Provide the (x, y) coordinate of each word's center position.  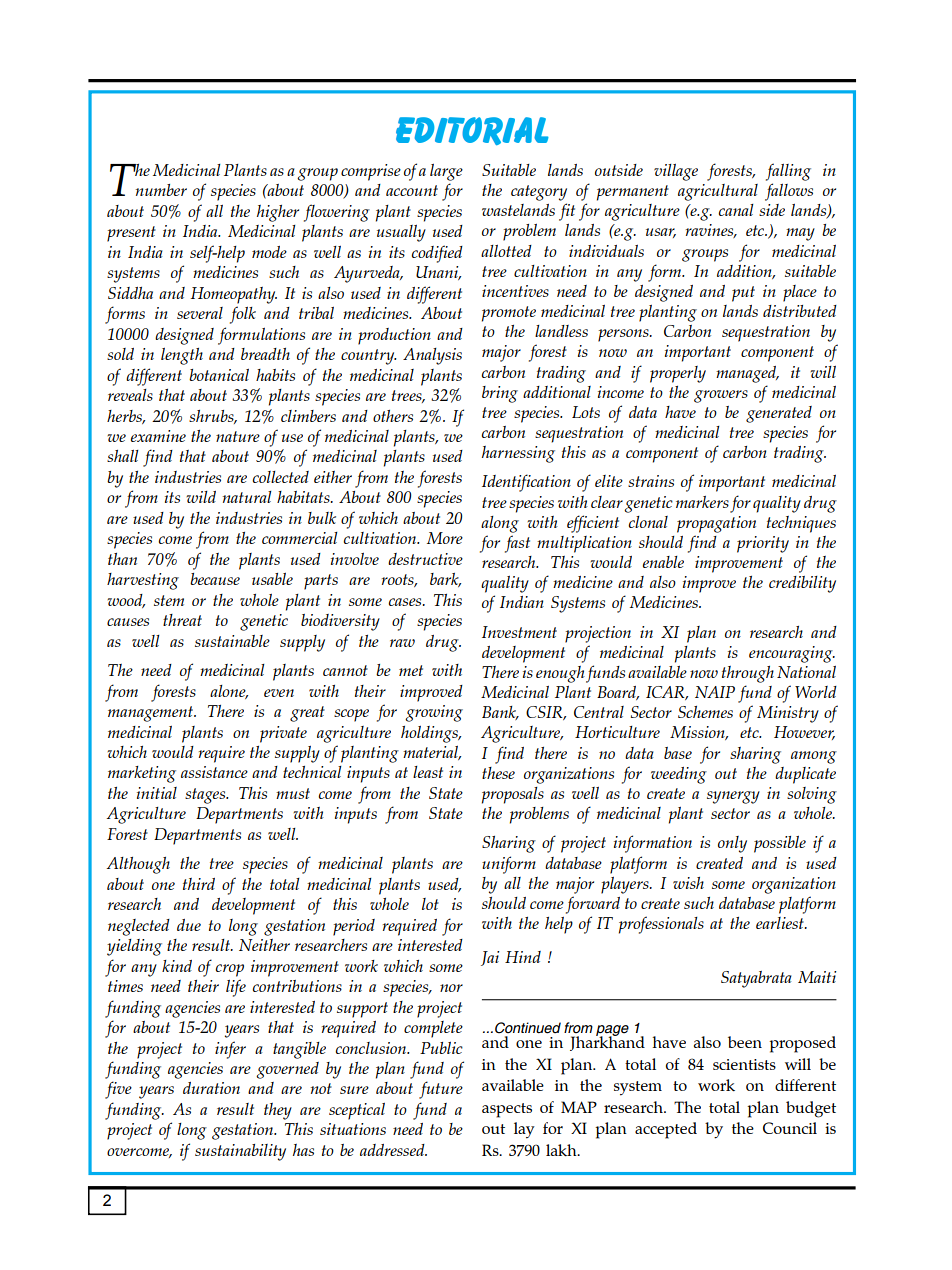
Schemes (705, 712)
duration (211, 1088)
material (432, 753)
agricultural (718, 192)
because (215, 579)
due (189, 925)
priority (763, 544)
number (161, 190)
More (445, 538)
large (446, 172)
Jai (490, 958)
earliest (781, 923)
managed (747, 374)
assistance (214, 772)
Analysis (432, 356)
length (182, 356)
